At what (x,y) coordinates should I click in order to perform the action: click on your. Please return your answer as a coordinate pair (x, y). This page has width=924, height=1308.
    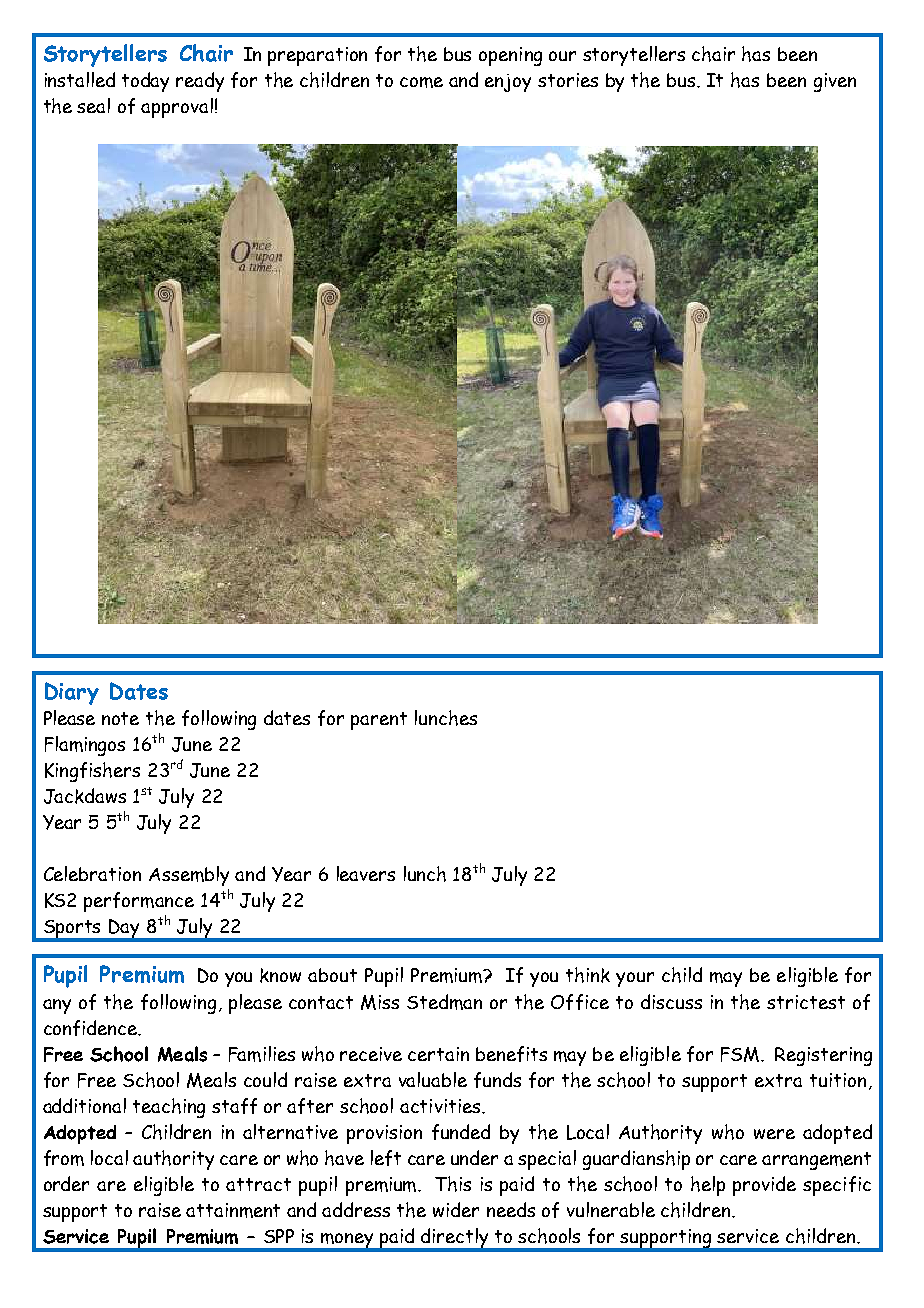
    Looking at the image, I should click on (635, 979).
